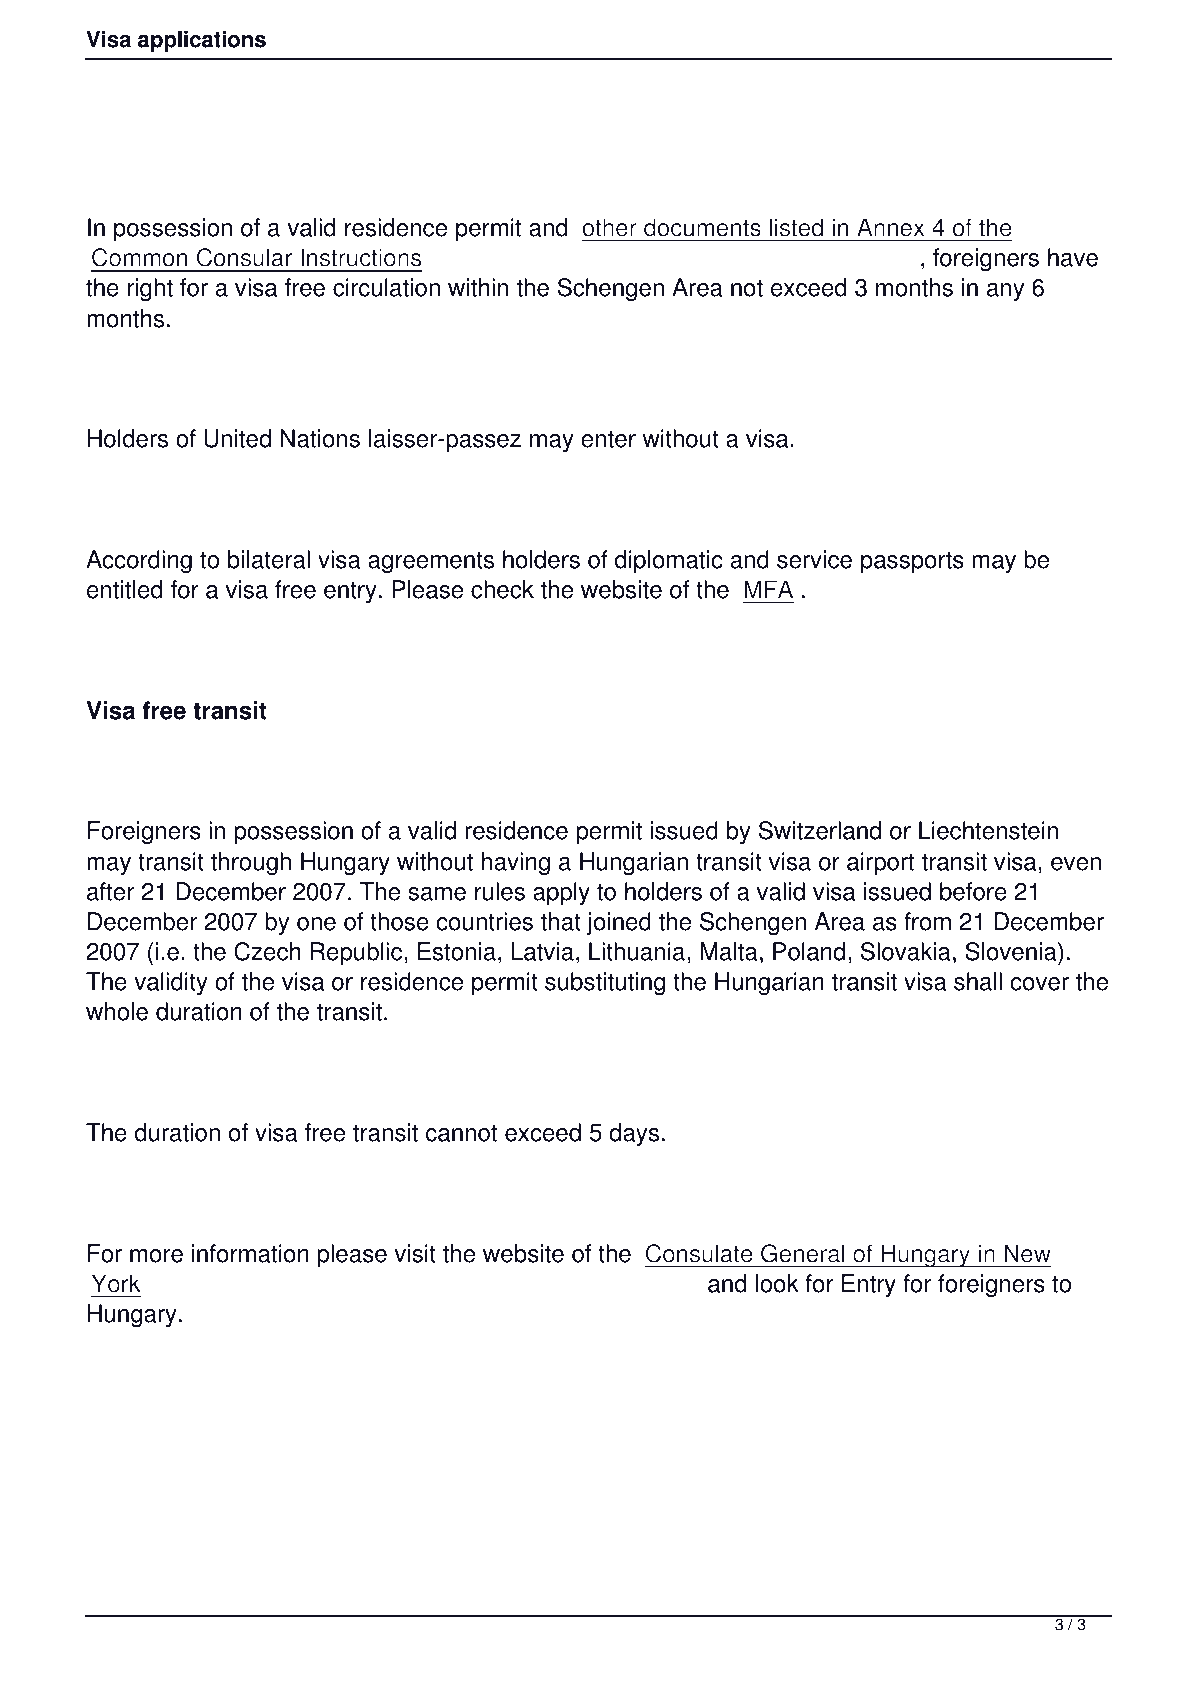 The width and height of the image is (1197, 1693). Describe the element at coordinates (202, 41) in the image. I see `applications` at that location.
